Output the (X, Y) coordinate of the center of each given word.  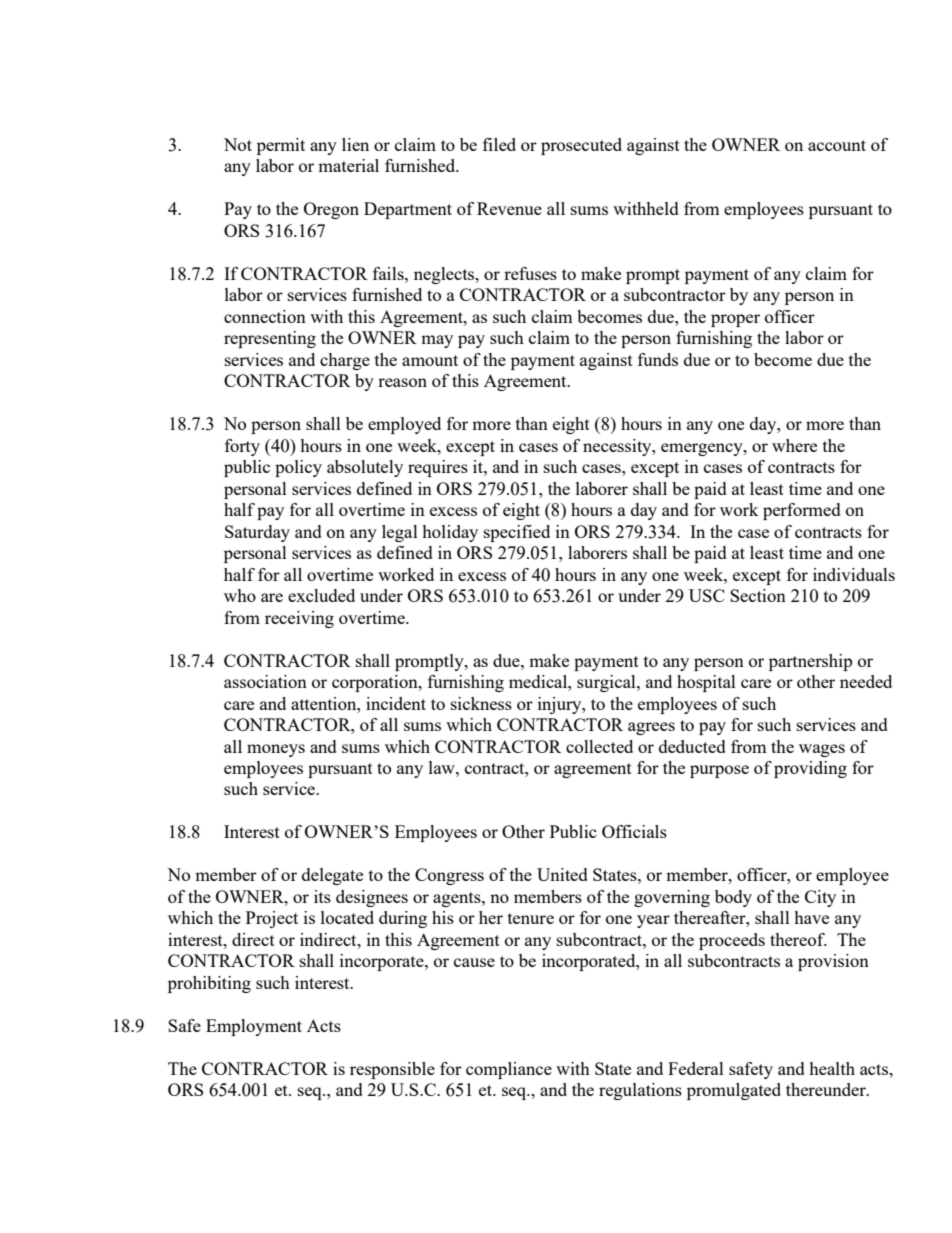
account (837, 145)
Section (758, 595)
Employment (254, 1027)
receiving (299, 619)
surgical (607, 683)
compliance (509, 1070)
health (832, 1068)
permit (281, 146)
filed (499, 144)
